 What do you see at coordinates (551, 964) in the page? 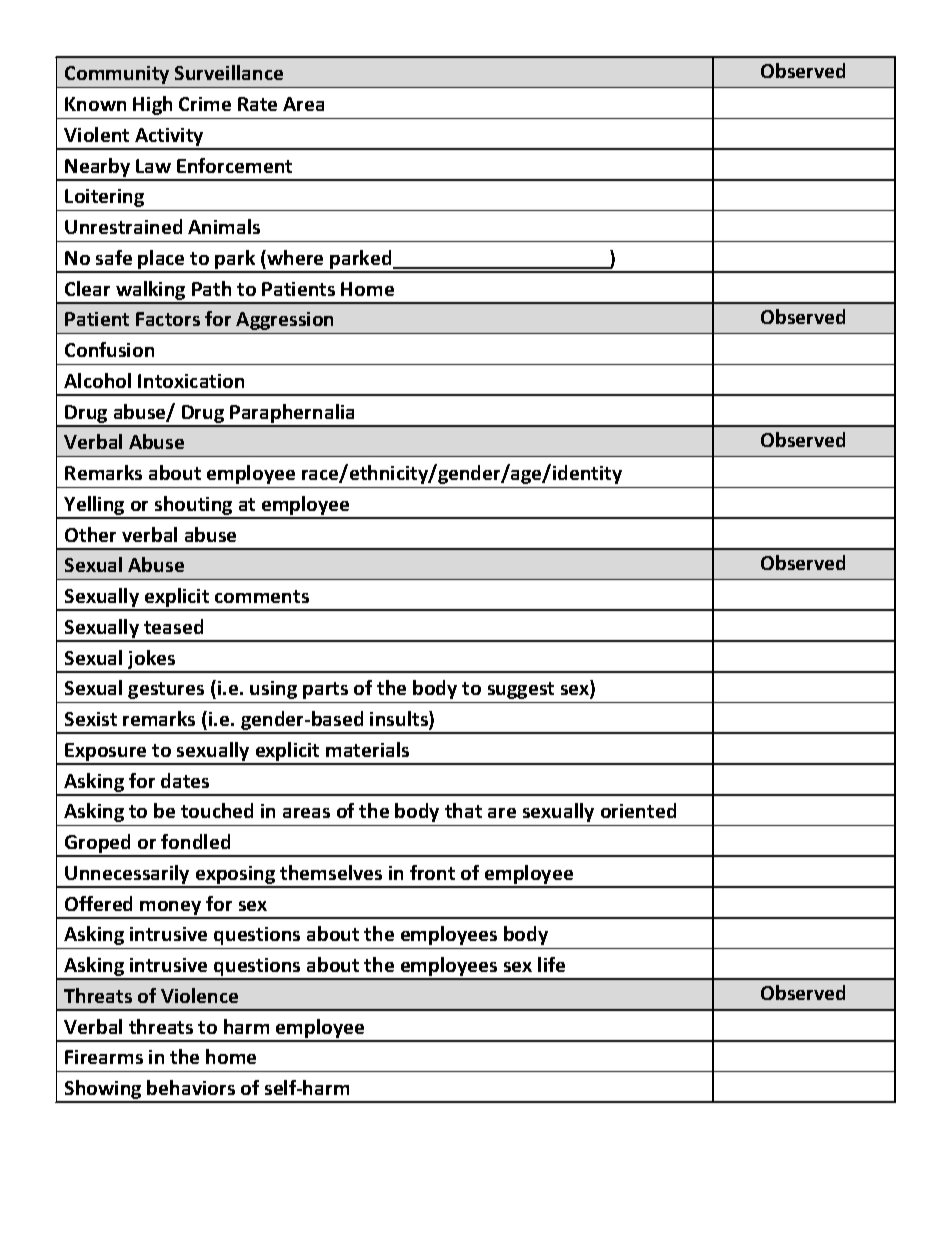
I see `life` at bounding box center [551, 964].
